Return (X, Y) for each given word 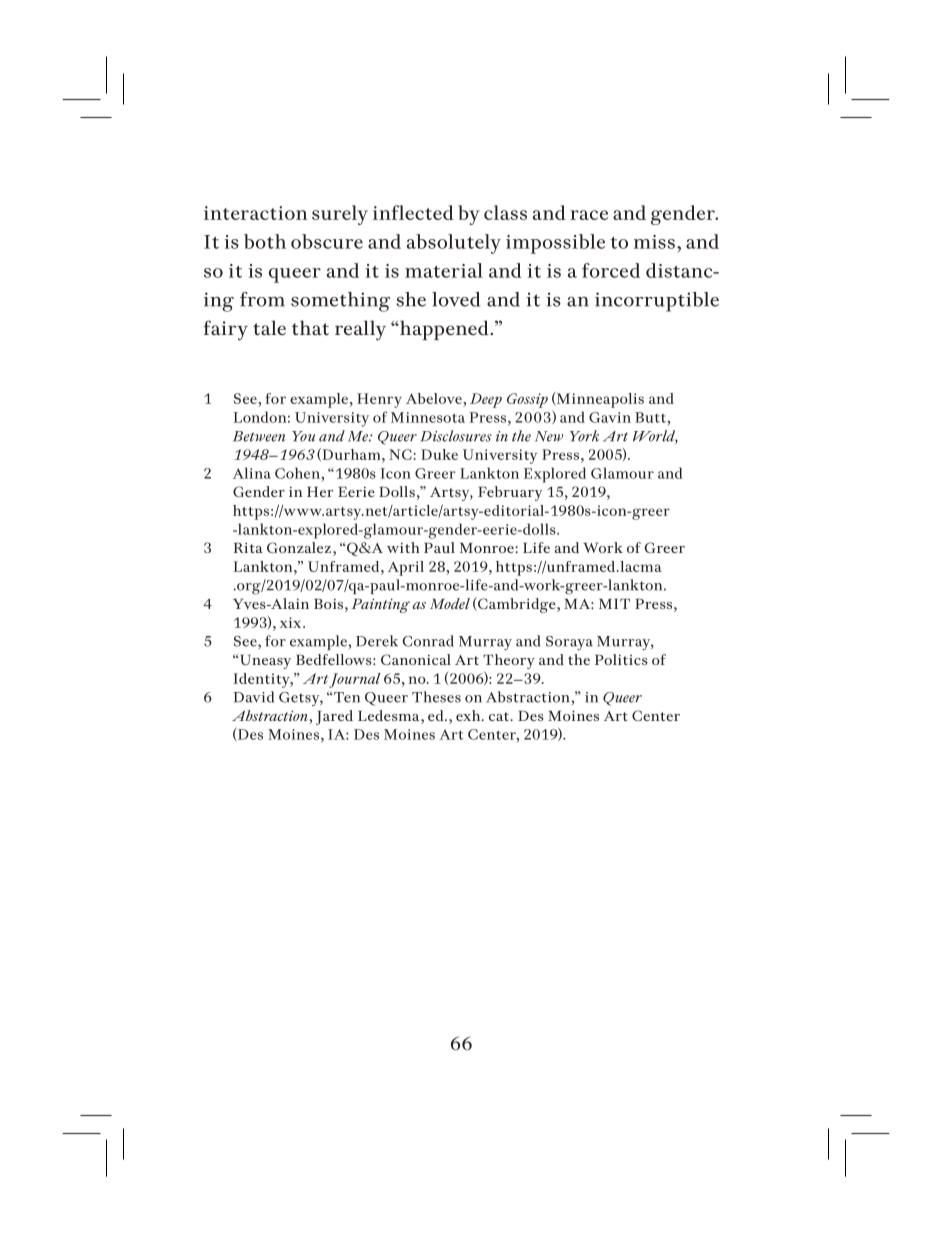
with (403, 547)
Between (259, 436)
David (253, 697)
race (589, 215)
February (510, 493)
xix (292, 622)
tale (269, 328)
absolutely (454, 244)
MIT (614, 604)
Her (320, 492)
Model (450, 603)
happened (444, 330)
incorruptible (657, 302)
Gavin (610, 417)
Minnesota (428, 417)
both (265, 241)
